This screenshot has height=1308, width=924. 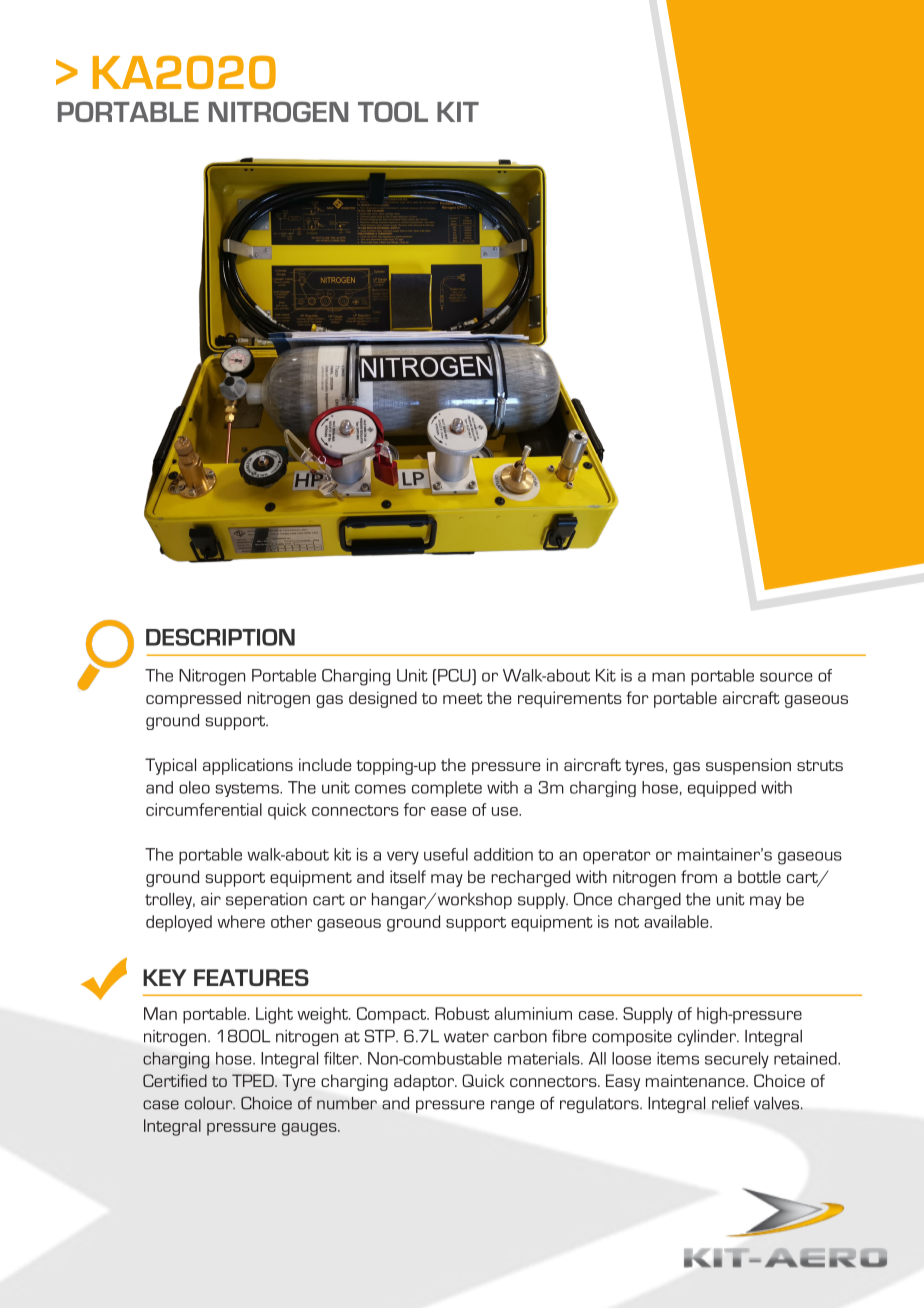 What do you see at coordinates (730, 1103) in the screenshot?
I see `relief` at bounding box center [730, 1103].
